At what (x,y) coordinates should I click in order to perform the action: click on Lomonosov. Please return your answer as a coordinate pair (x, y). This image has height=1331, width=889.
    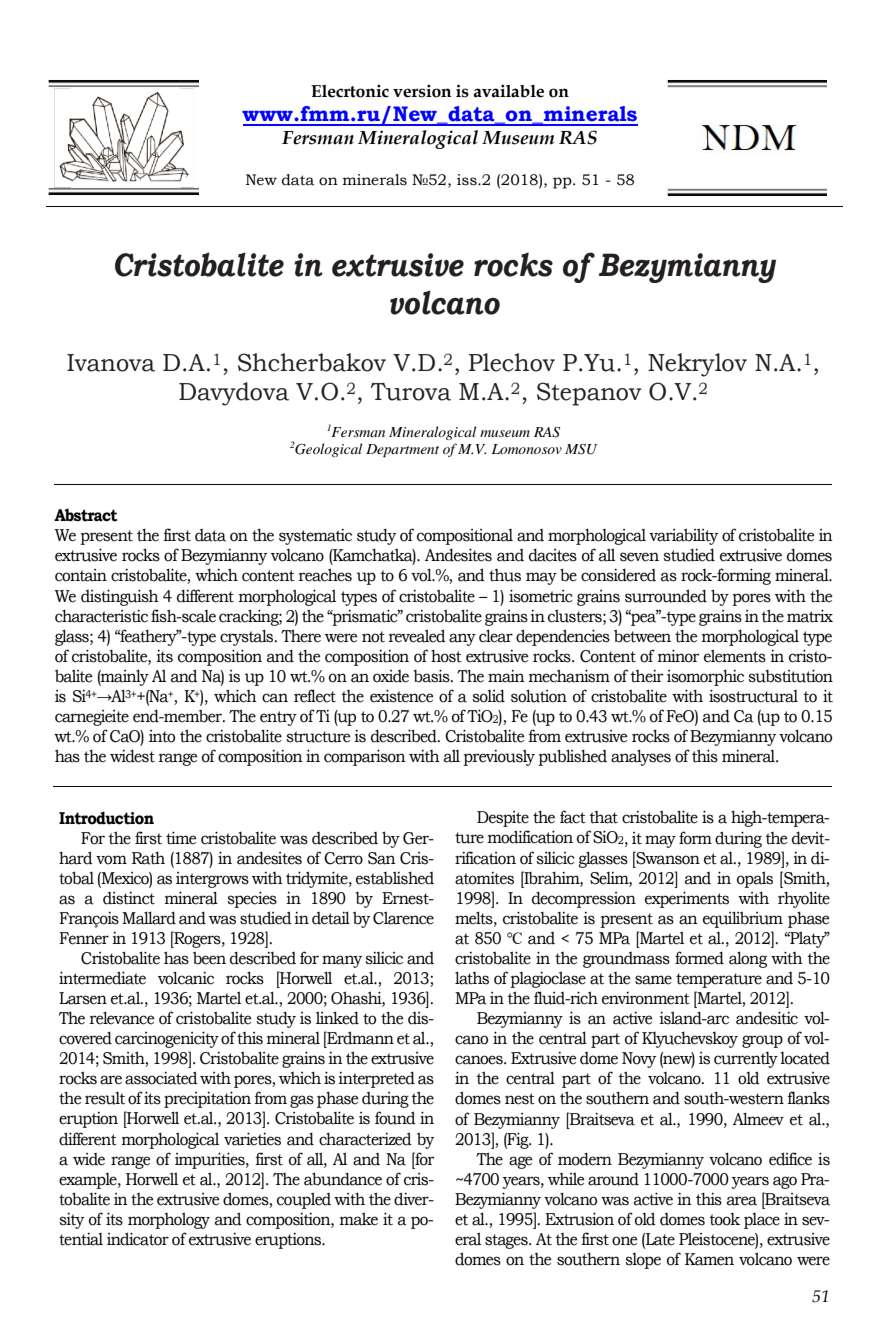
    Looking at the image, I should click on (527, 449).
